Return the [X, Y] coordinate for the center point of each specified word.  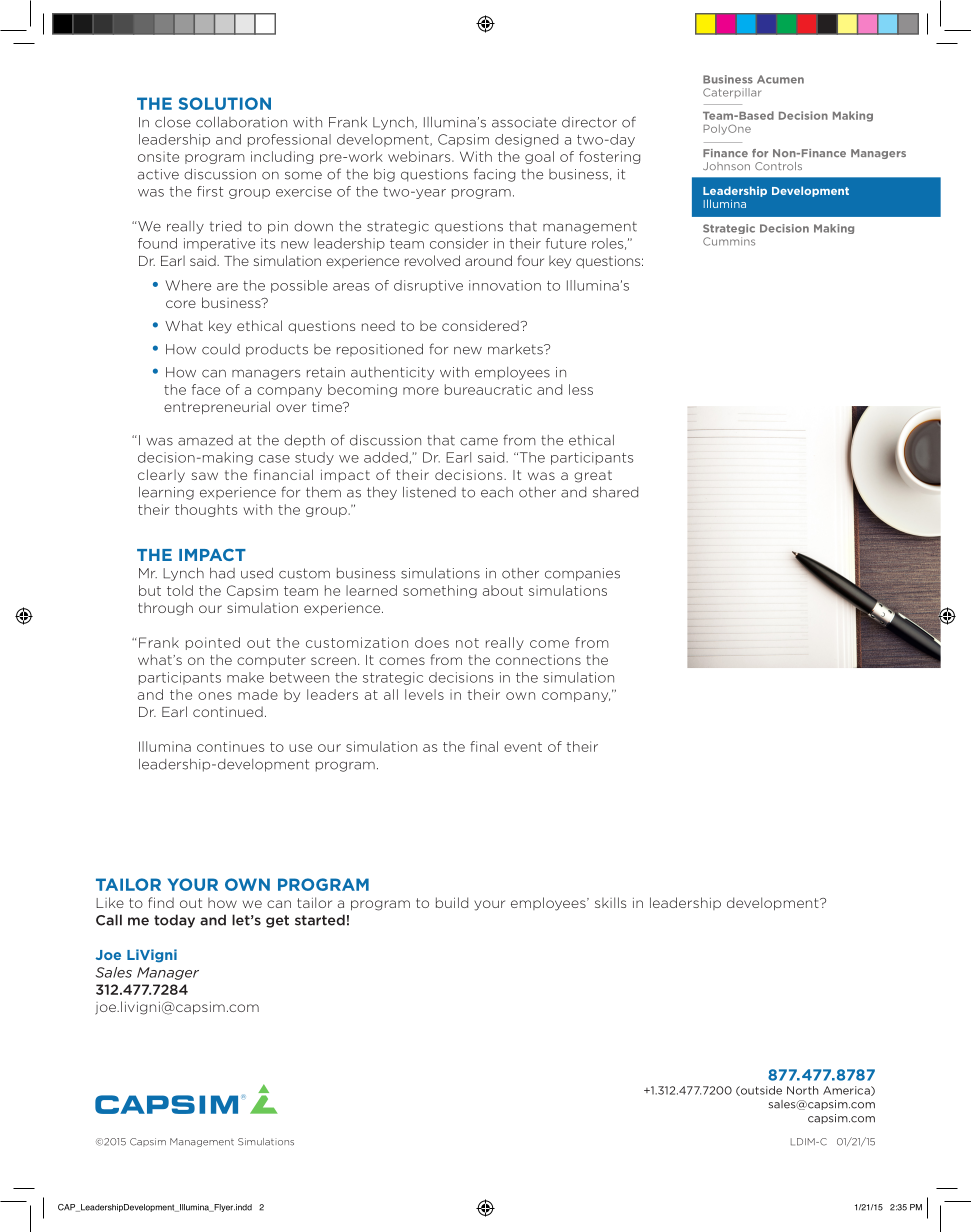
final [484, 746]
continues [230, 746]
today [174, 921]
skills [610, 902]
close [173, 122]
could [221, 349]
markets [516, 349]
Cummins [729, 241]
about [503, 590]
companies [582, 574]
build [452, 902]
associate [524, 122]
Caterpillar [732, 93]
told [180, 590]
